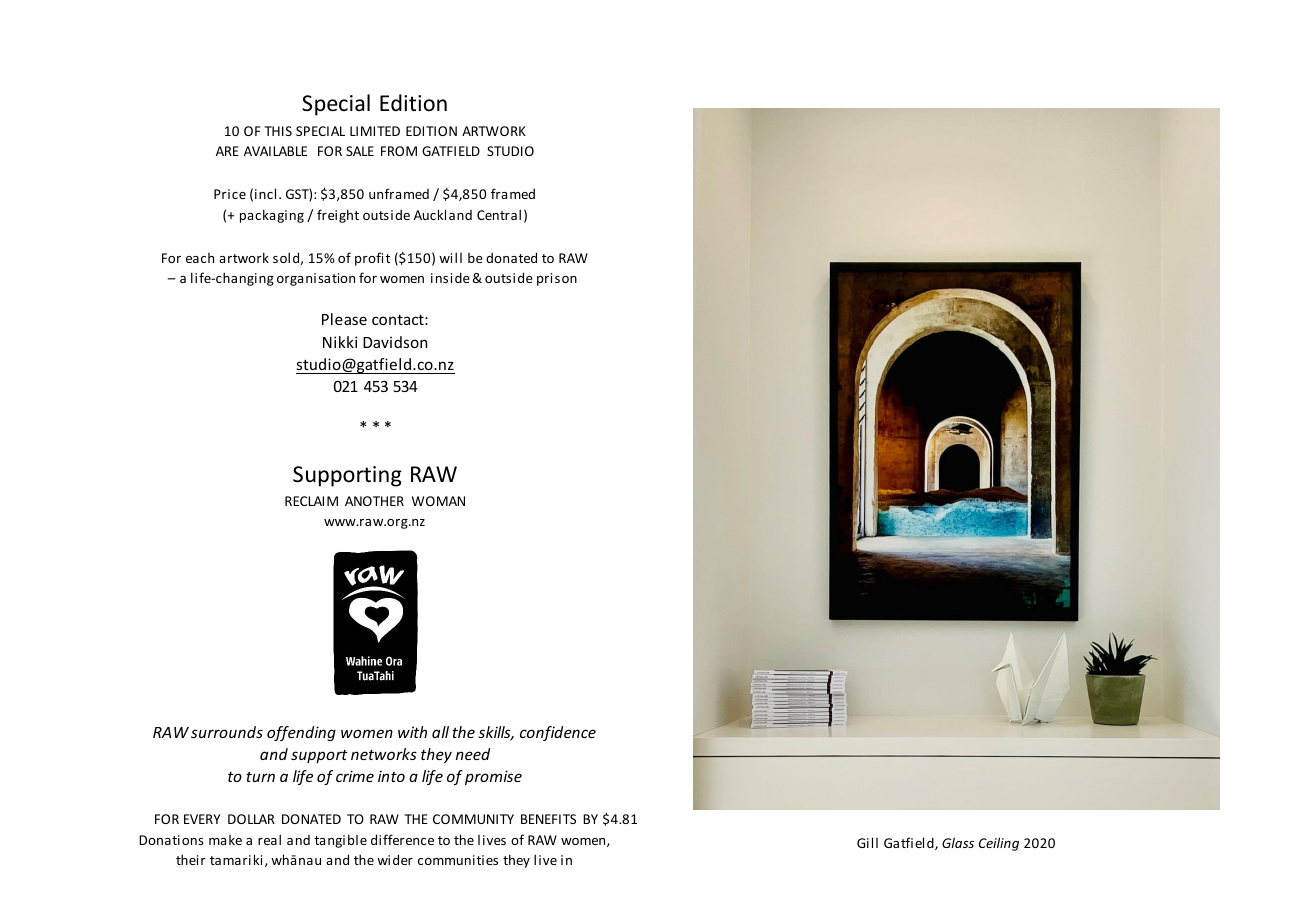  Describe the element at coordinates (557, 279) in the page. I see `prison` at that location.
